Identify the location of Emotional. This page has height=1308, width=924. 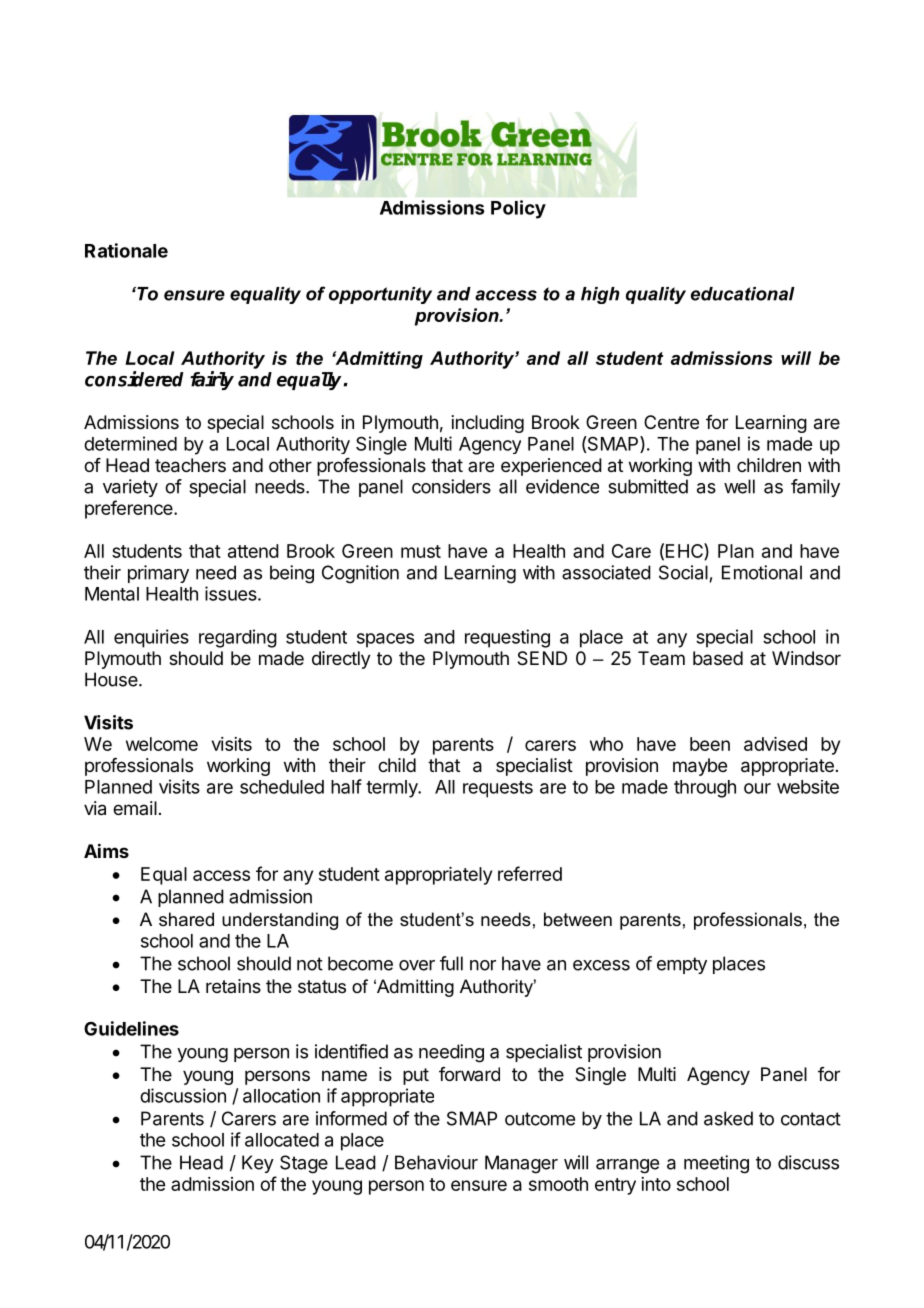
(762, 572).
